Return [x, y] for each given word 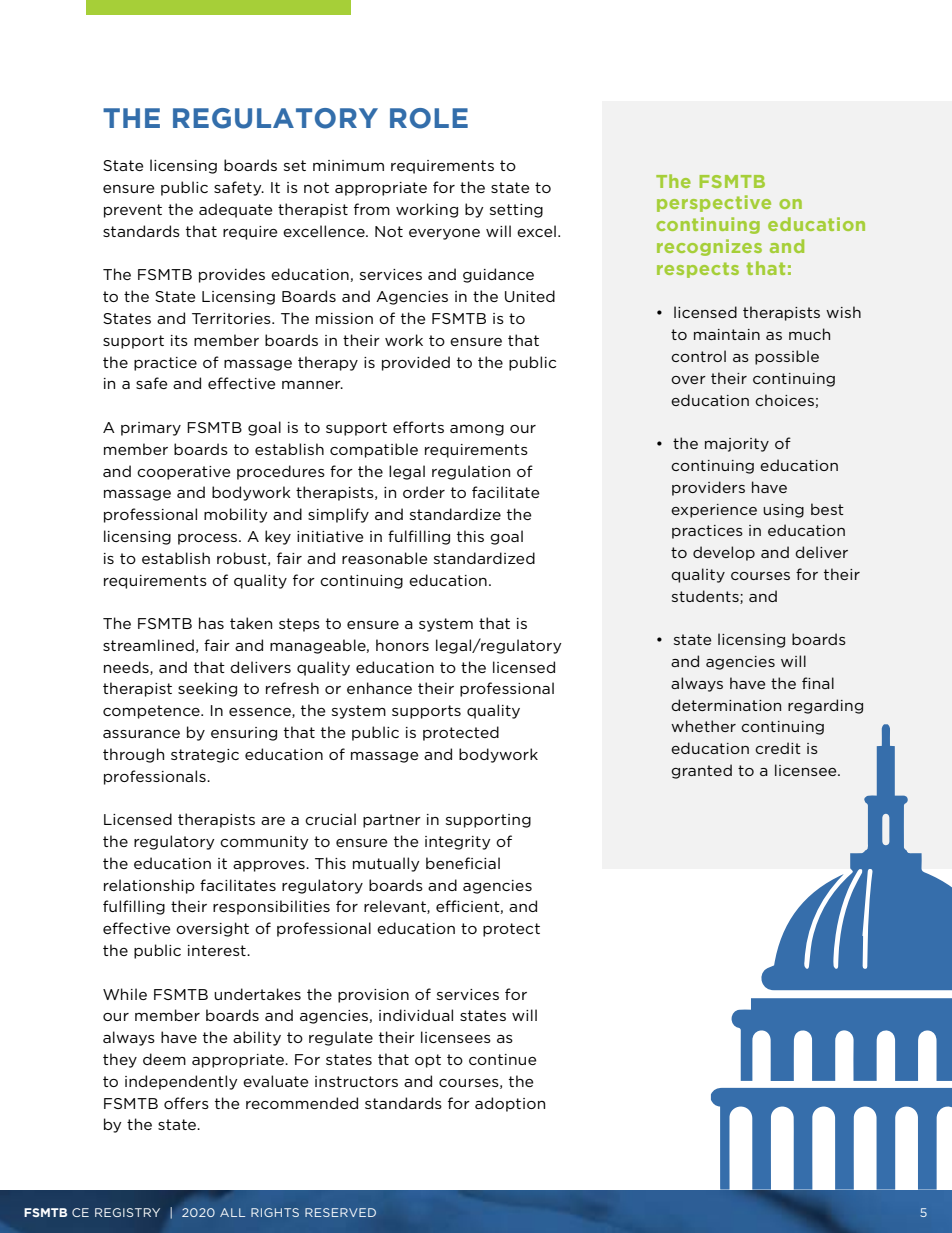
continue [503, 1059]
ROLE [429, 118]
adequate [236, 210]
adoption [510, 1104]
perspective [714, 203]
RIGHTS [275, 1212]
